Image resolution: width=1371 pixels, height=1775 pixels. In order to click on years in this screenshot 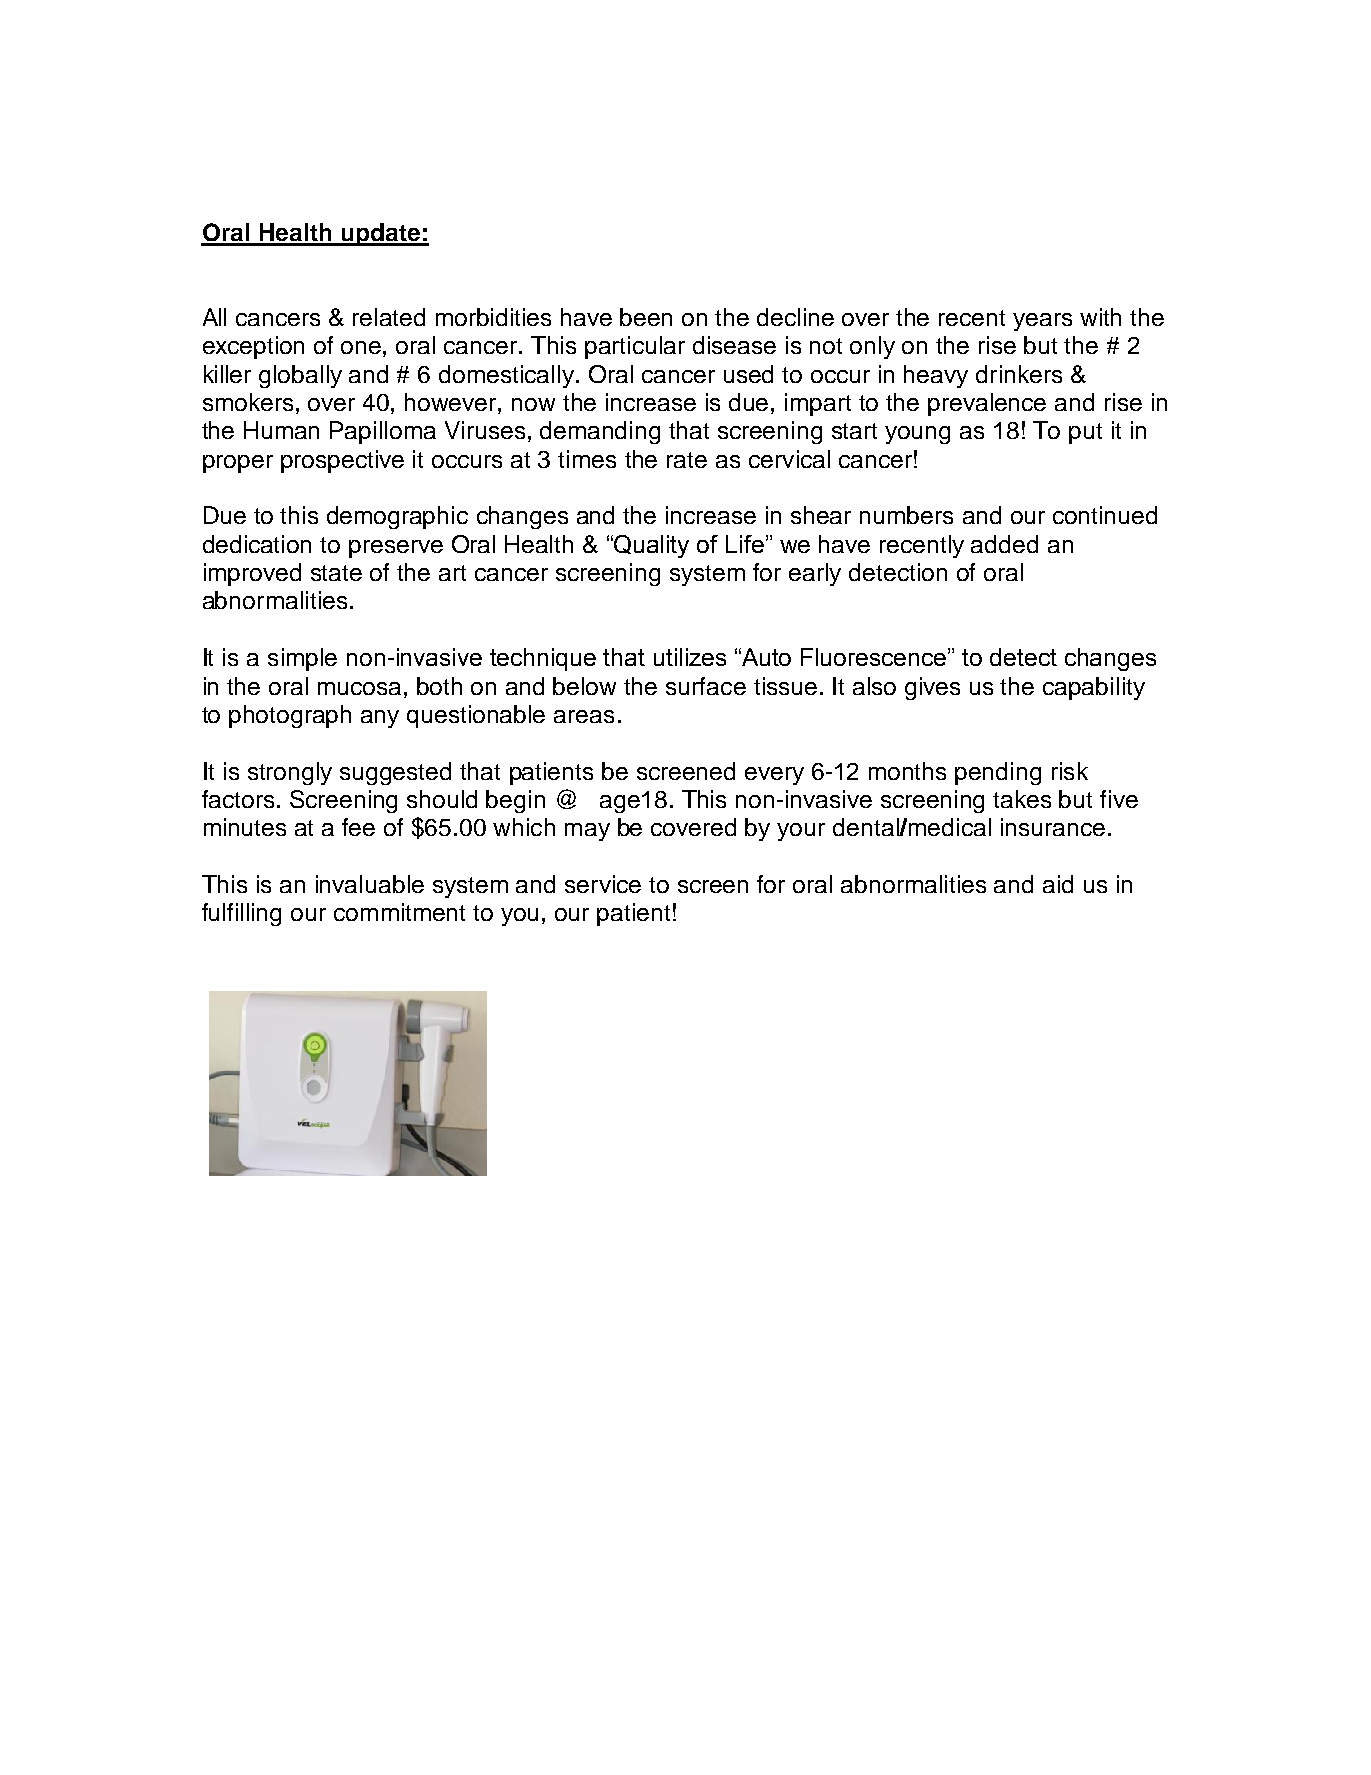, I will do `click(1042, 322)`.
